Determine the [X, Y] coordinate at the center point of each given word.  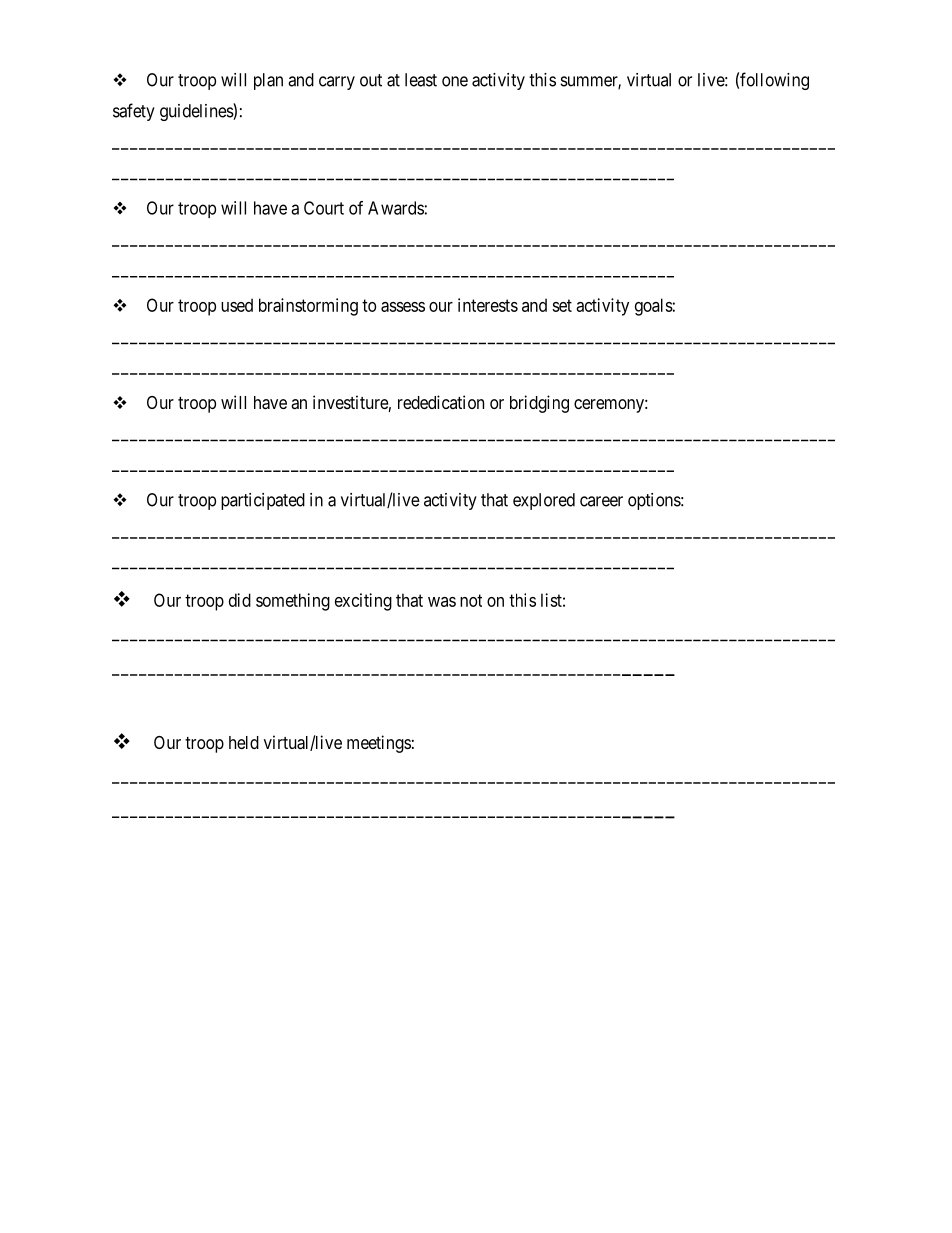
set [562, 305]
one [455, 81]
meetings [379, 744]
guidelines [197, 112]
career [601, 501]
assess [403, 307]
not [471, 600]
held [244, 742]
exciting [363, 602]
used [237, 305]
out [371, 80]
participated [263, 501]
